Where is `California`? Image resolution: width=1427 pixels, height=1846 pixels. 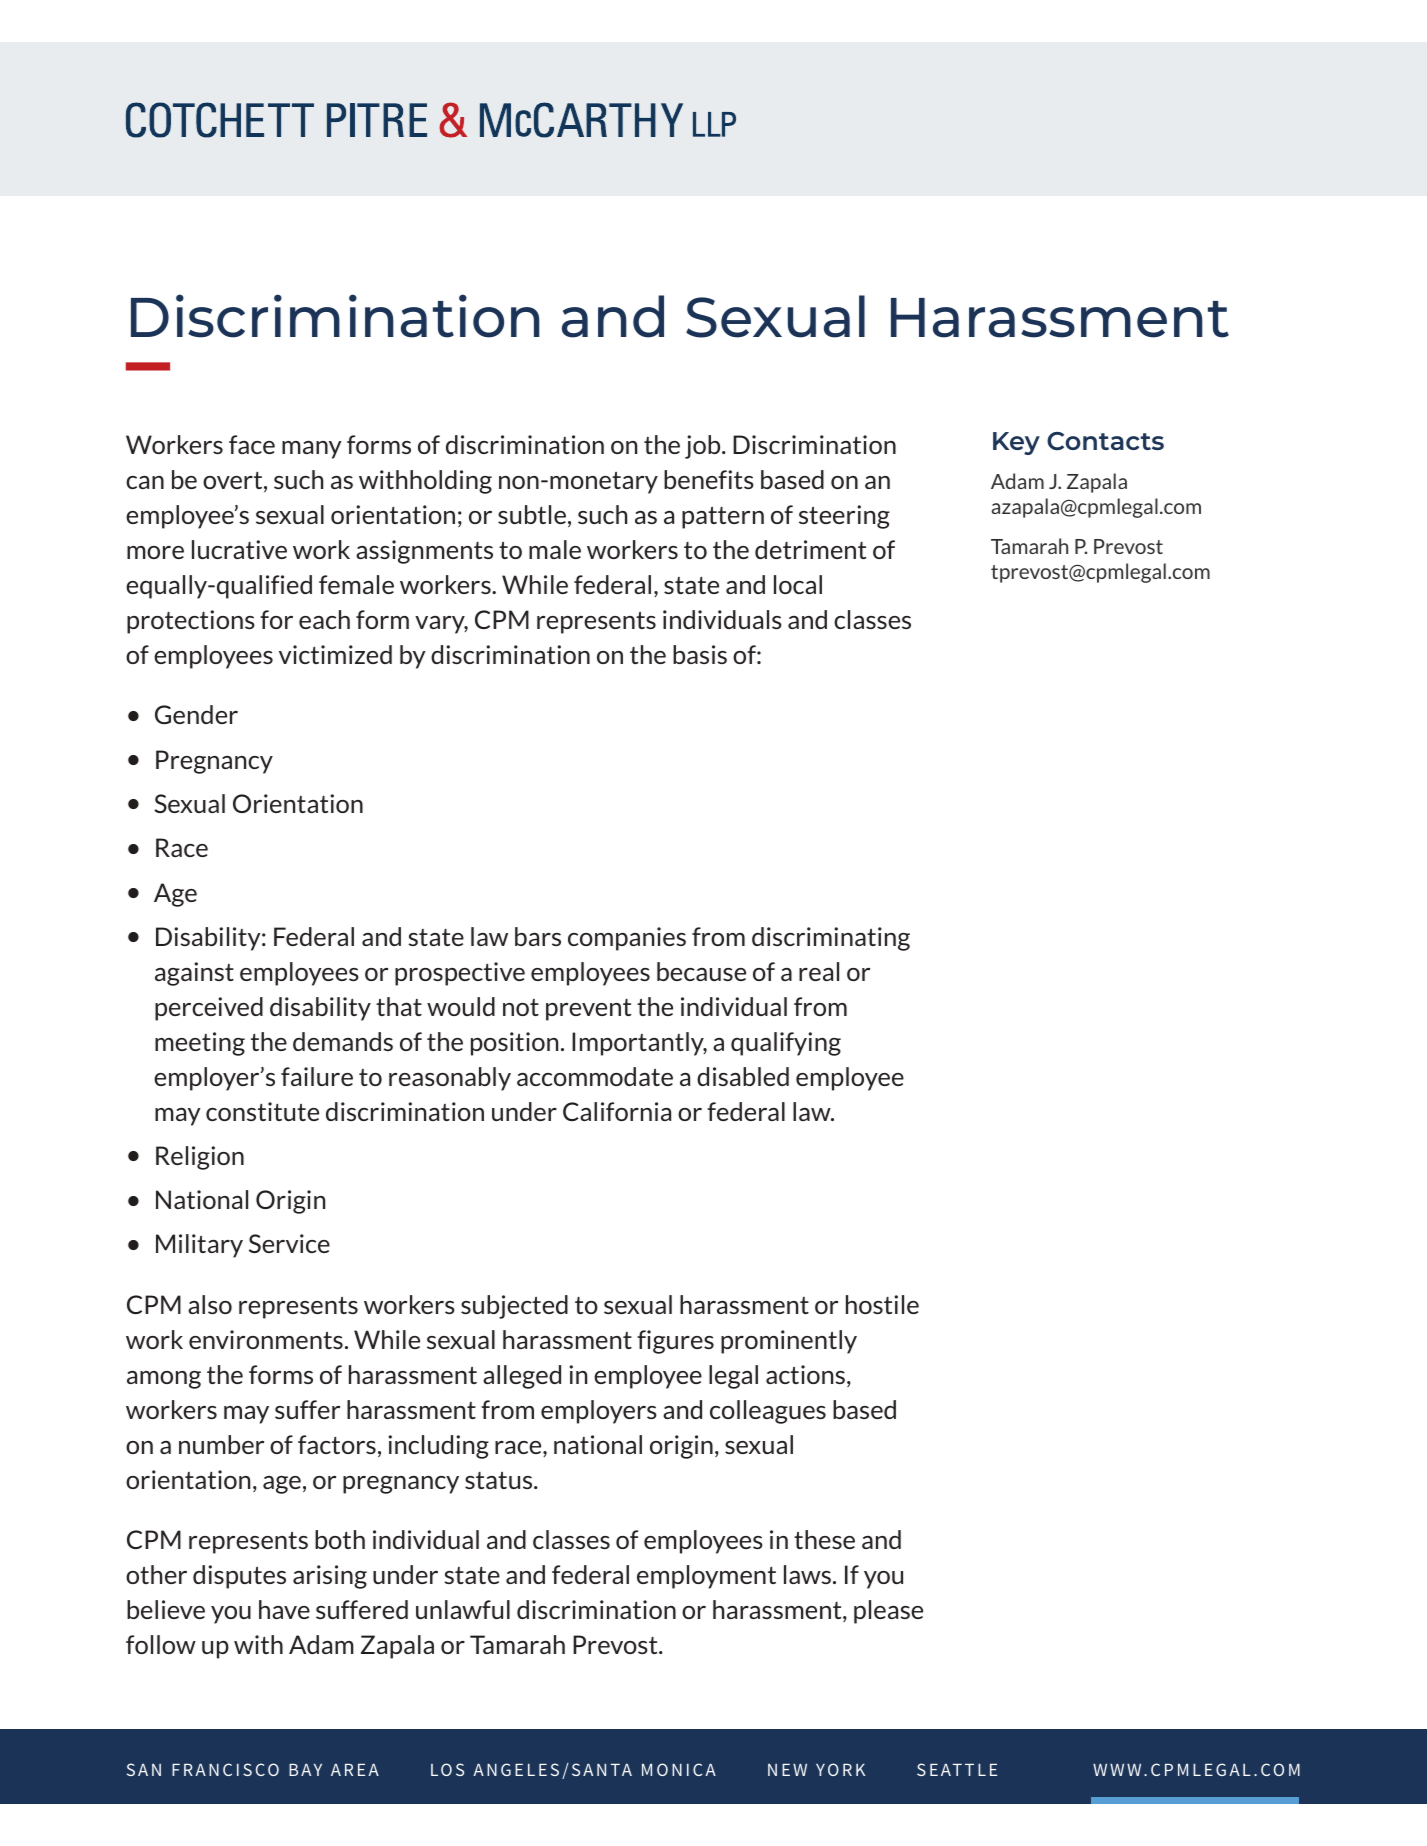 California is located at coordinates (617, 1111).
